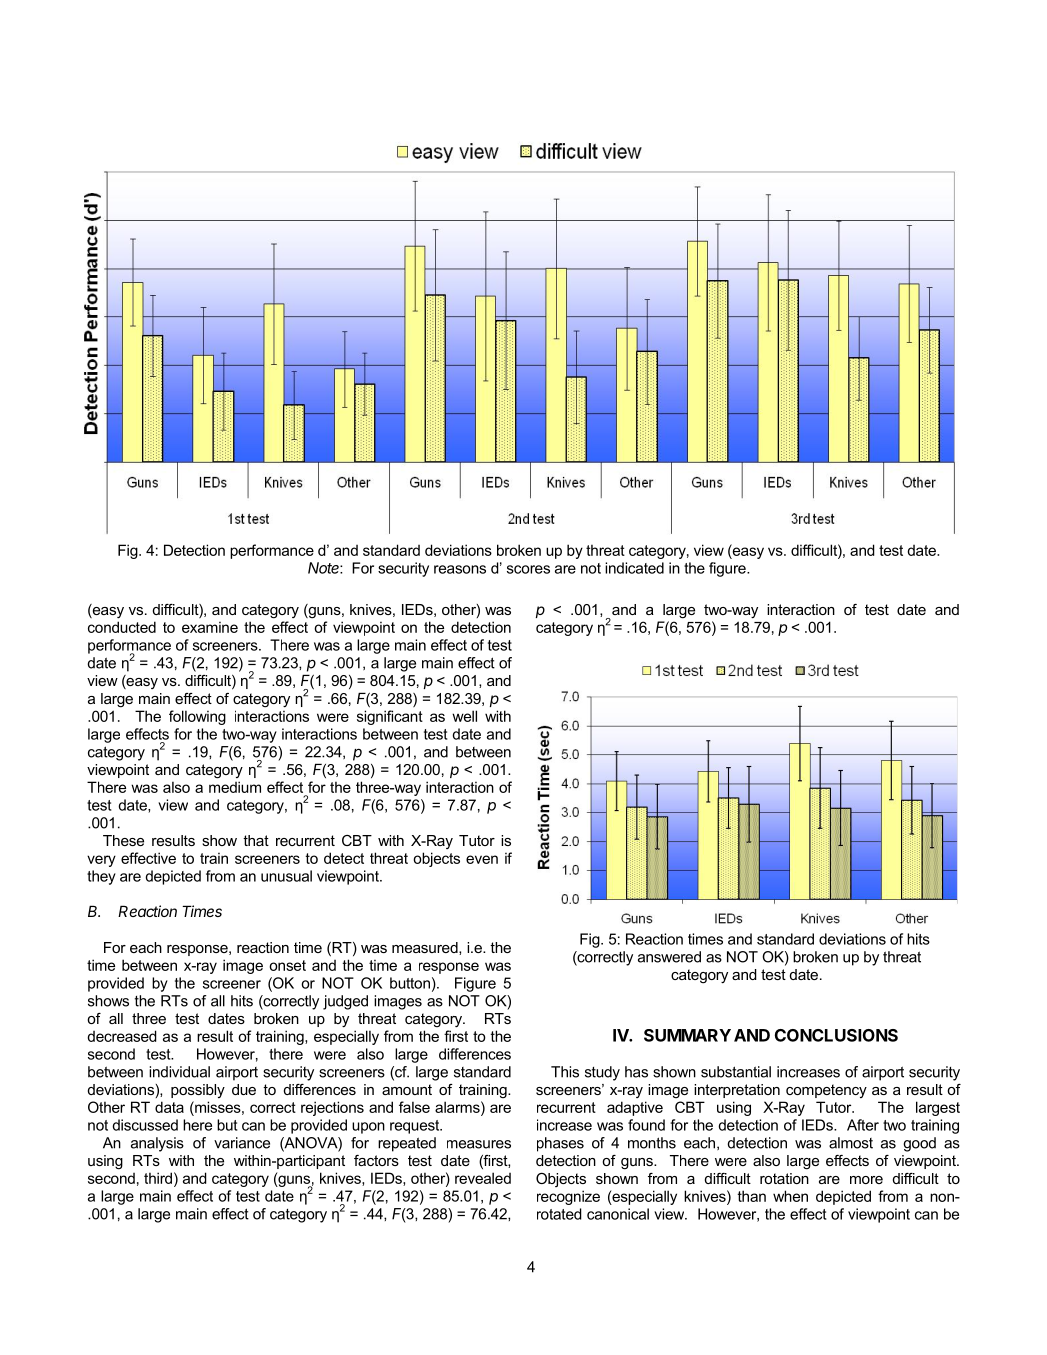 The width and height of the screenshot is (1047, 1355). Describe the element at coordinates (158, 1178) in the screenshot. I see `third` at that location.
